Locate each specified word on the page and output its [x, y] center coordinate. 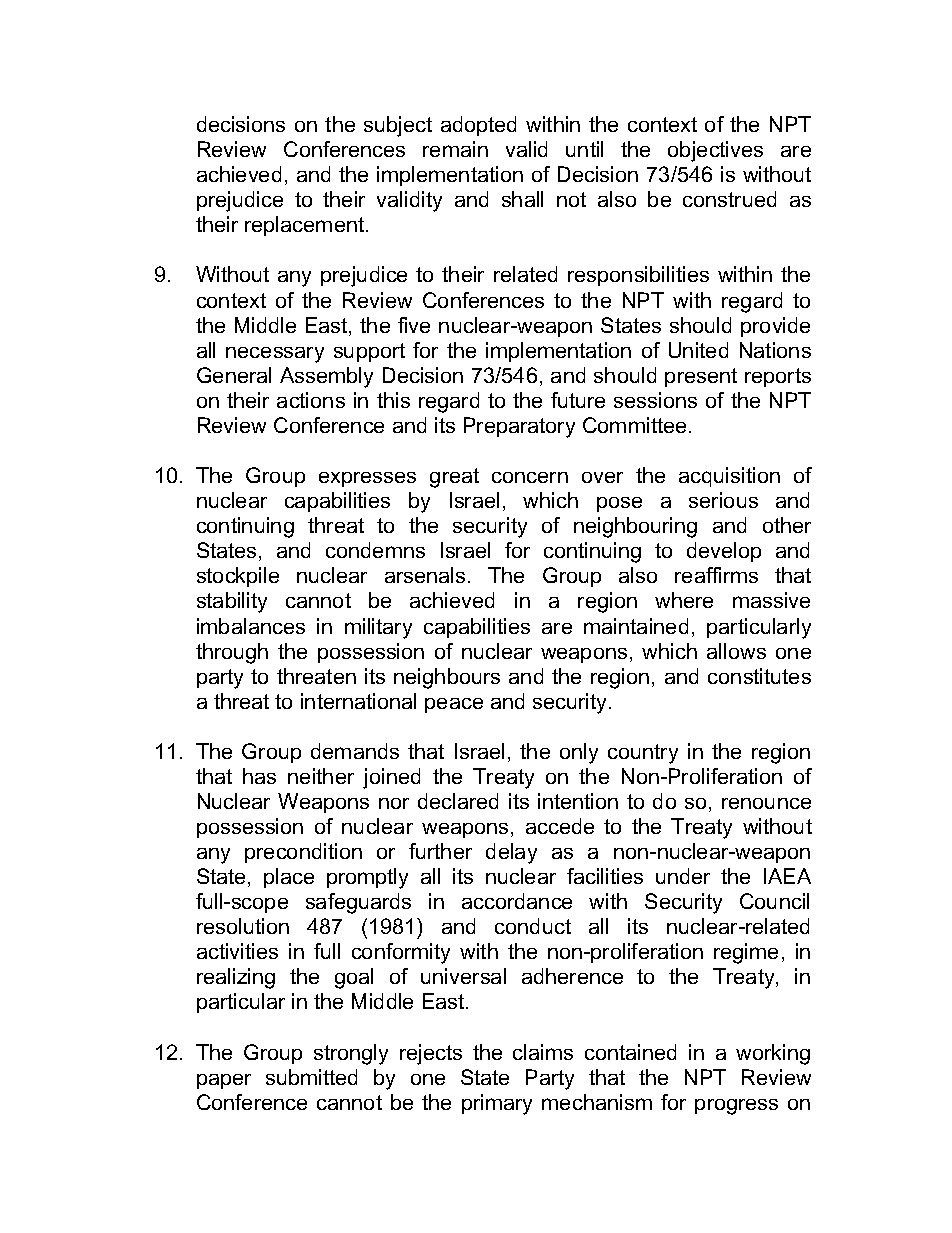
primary [497, 1104]
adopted [478, 126]
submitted [311, 1077]
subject [398, 126]
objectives [715, 151]
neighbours [447, 678]
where [684, 600]
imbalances [251, 626]
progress [736, 1107]
